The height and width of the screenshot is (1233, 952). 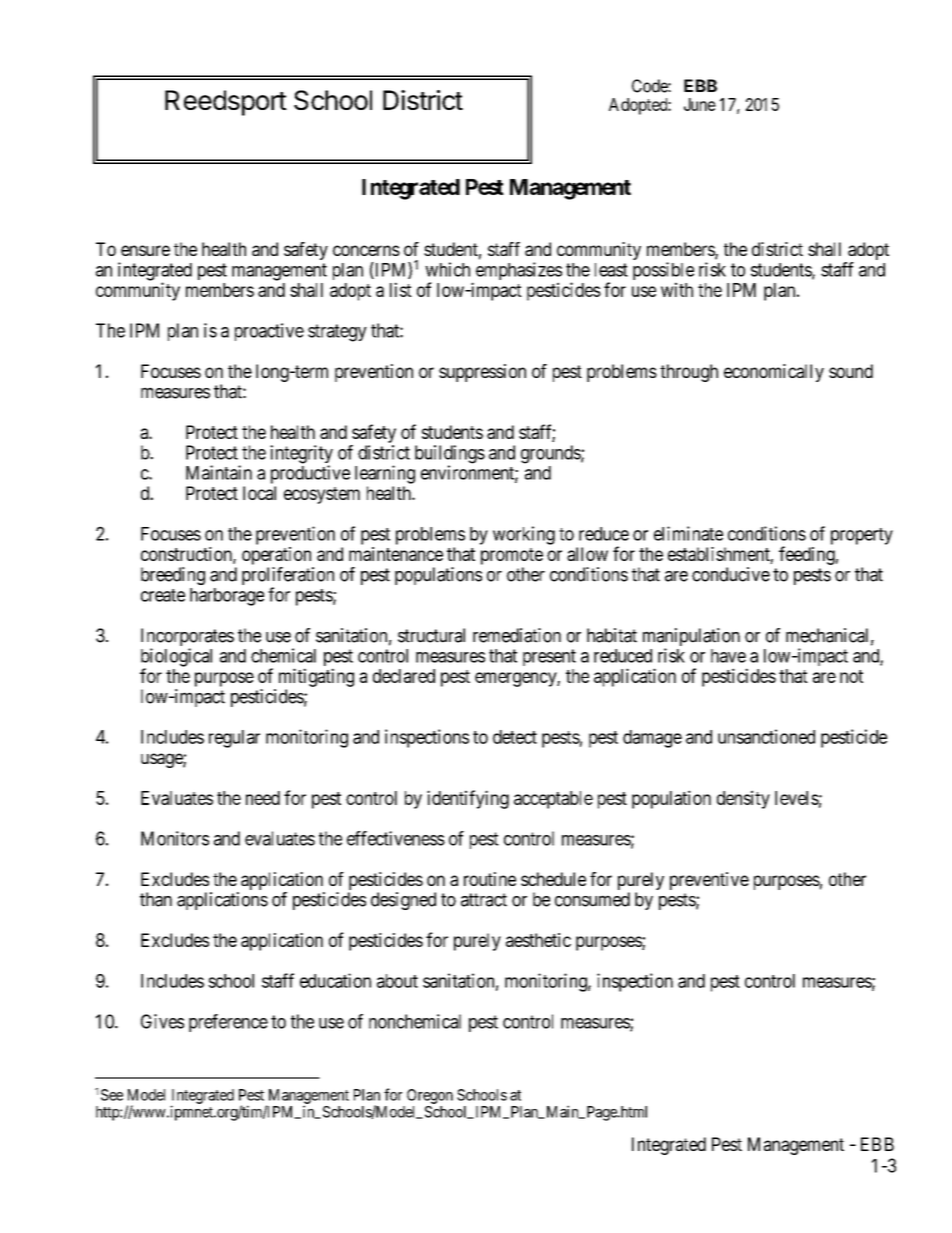 I want to click on conducive, so click(x=731, y=574).
